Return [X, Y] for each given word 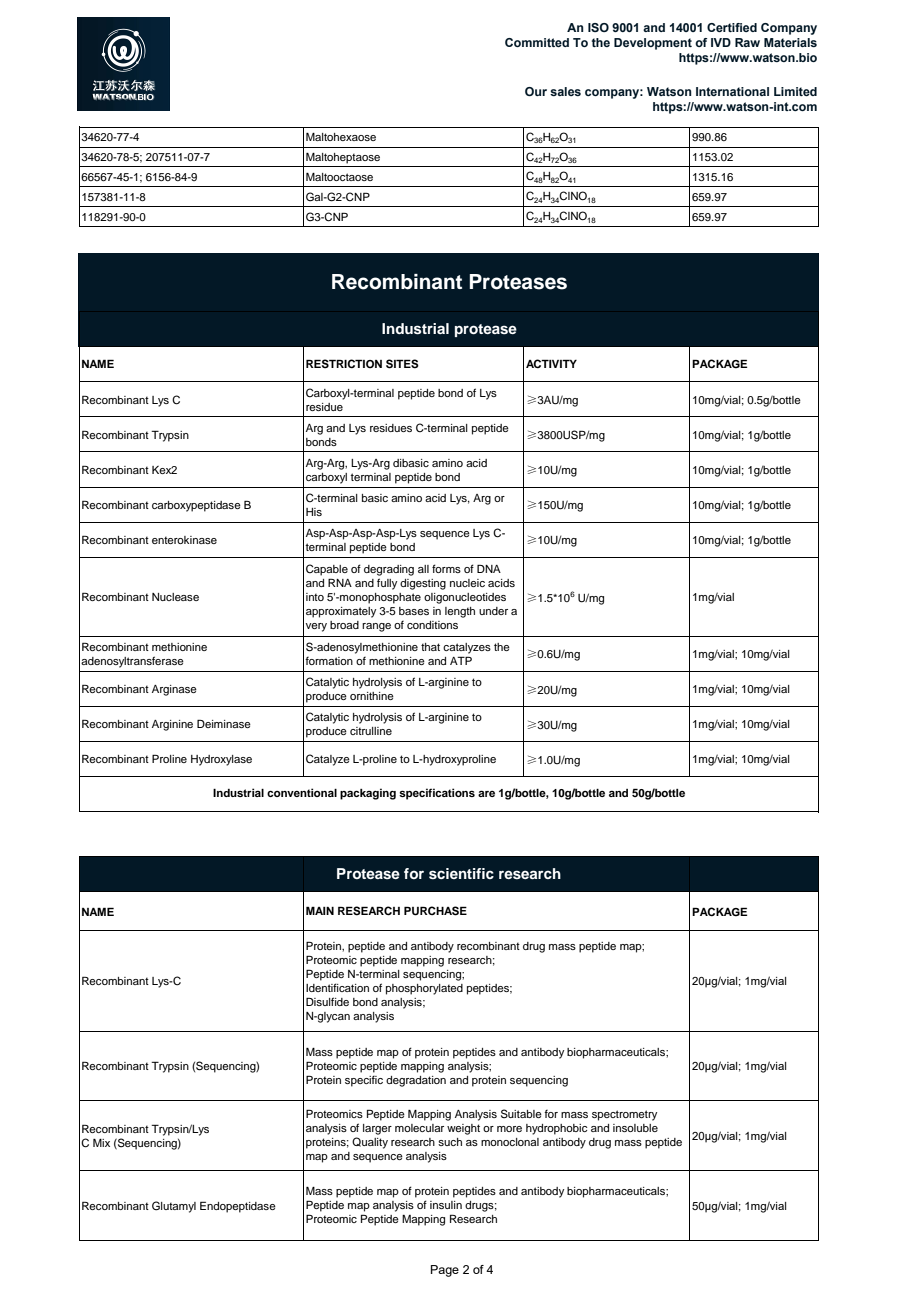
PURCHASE [435, 911]
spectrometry [624, 1115]
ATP [461, 660]
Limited [795, 91]
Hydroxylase [221, 760]
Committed [537, 42]
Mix [101, 1143]
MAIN [320, 910]
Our [536, 91]
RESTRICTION [344, 364]
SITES [402, 364]
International [732, 91]
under [493, 611]
